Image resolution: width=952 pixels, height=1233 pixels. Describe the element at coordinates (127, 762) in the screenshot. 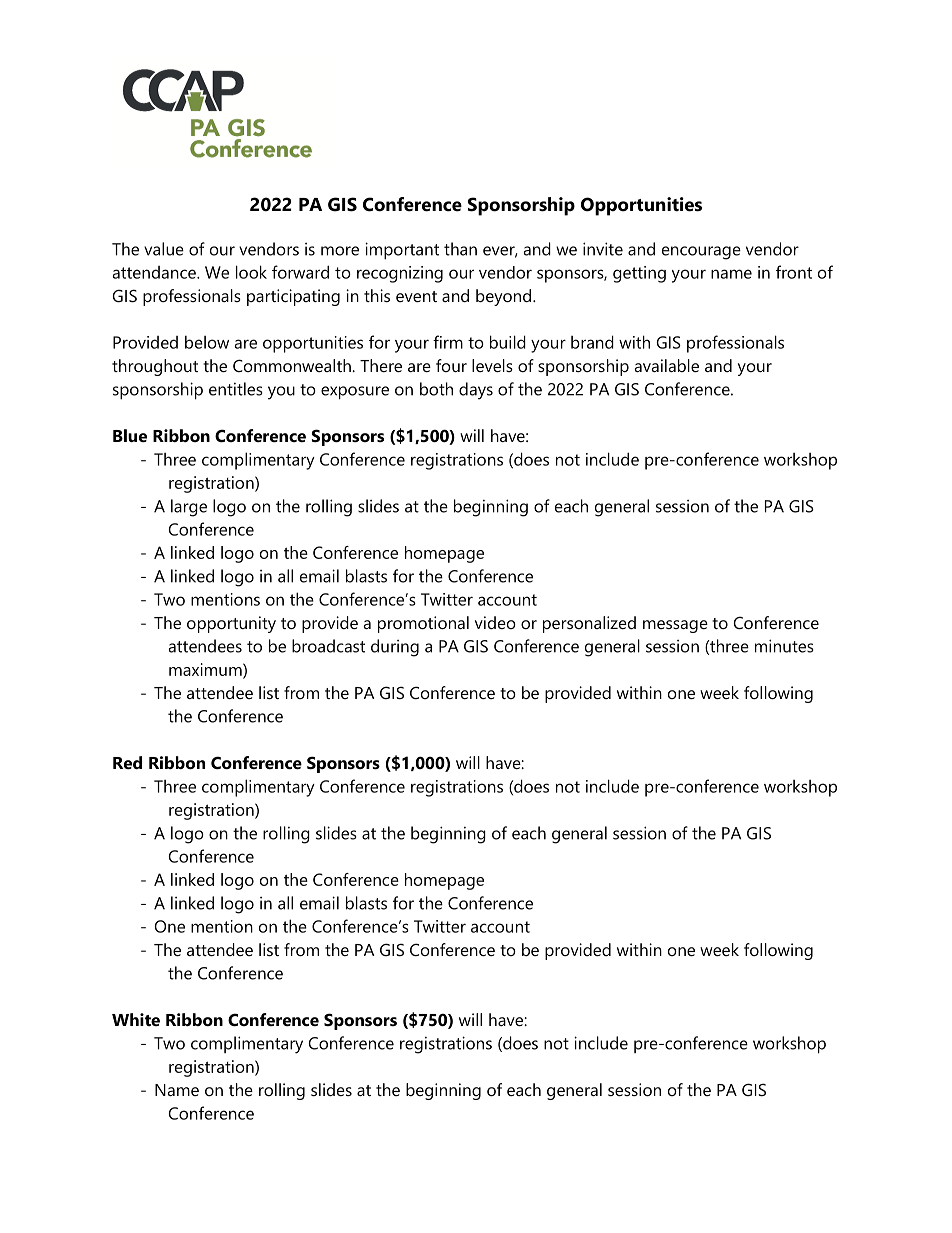

I see `Red` at that location.
